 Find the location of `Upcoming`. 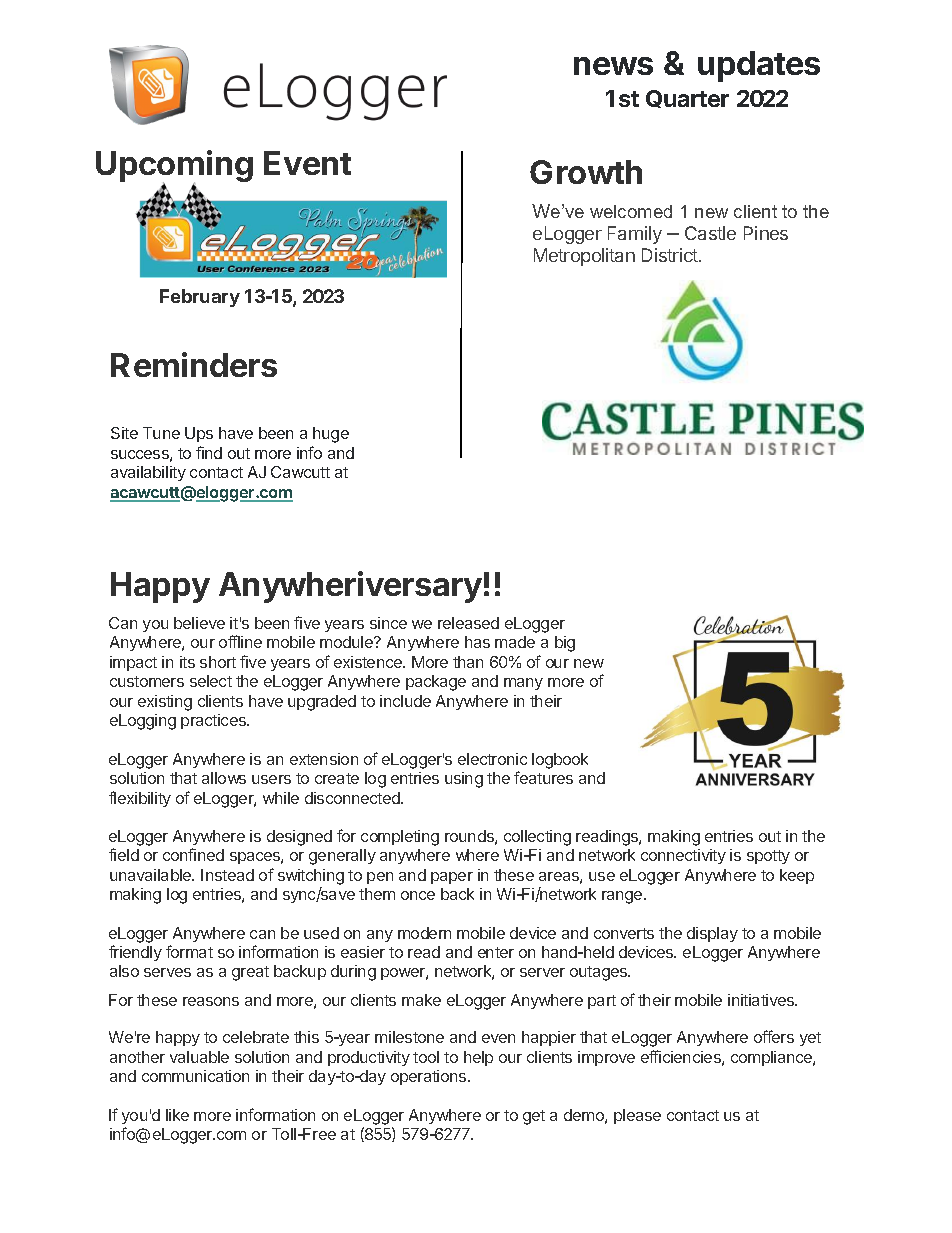

Upcoming is located at coordinates (174, 167).
